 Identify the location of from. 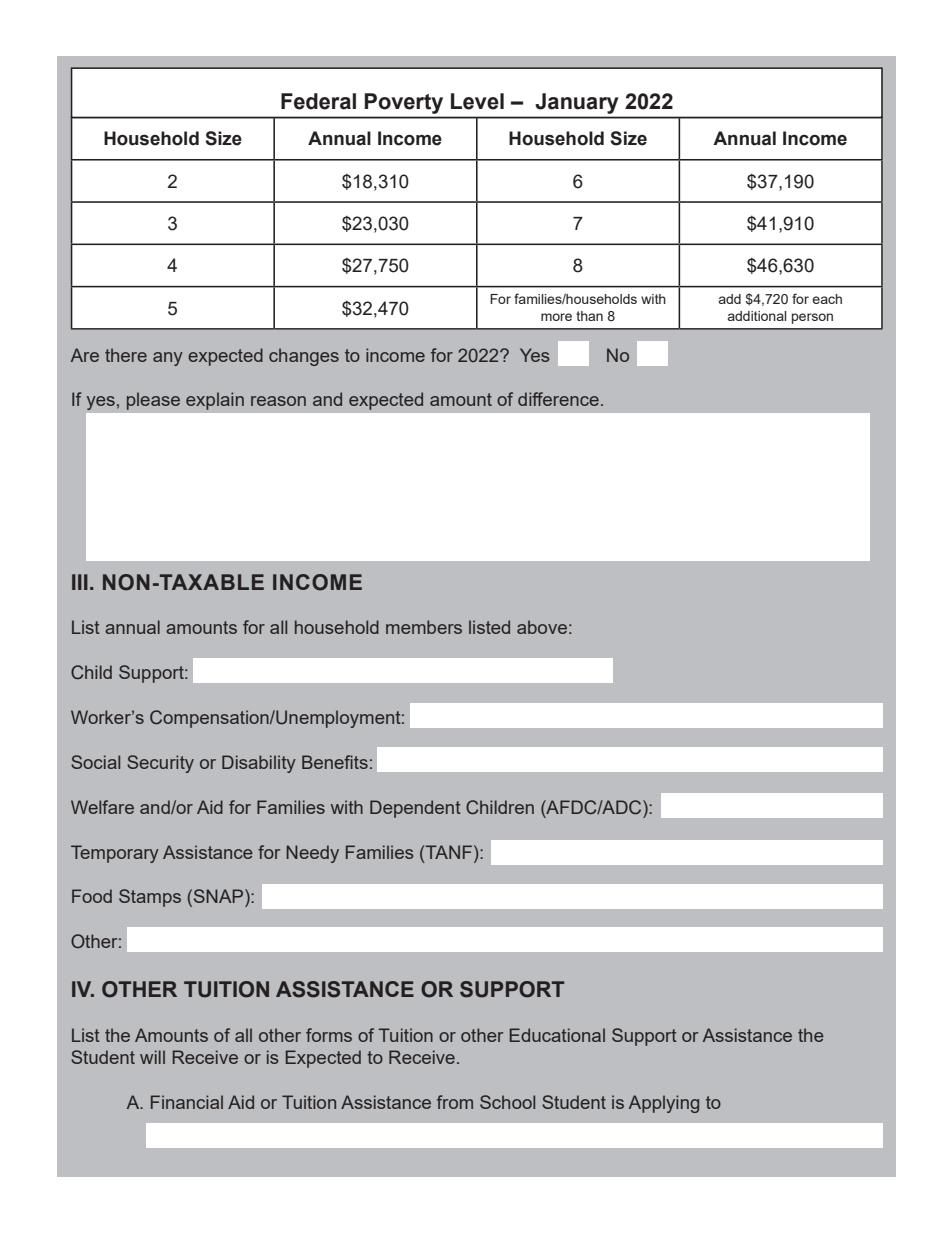
(455, 1102).
